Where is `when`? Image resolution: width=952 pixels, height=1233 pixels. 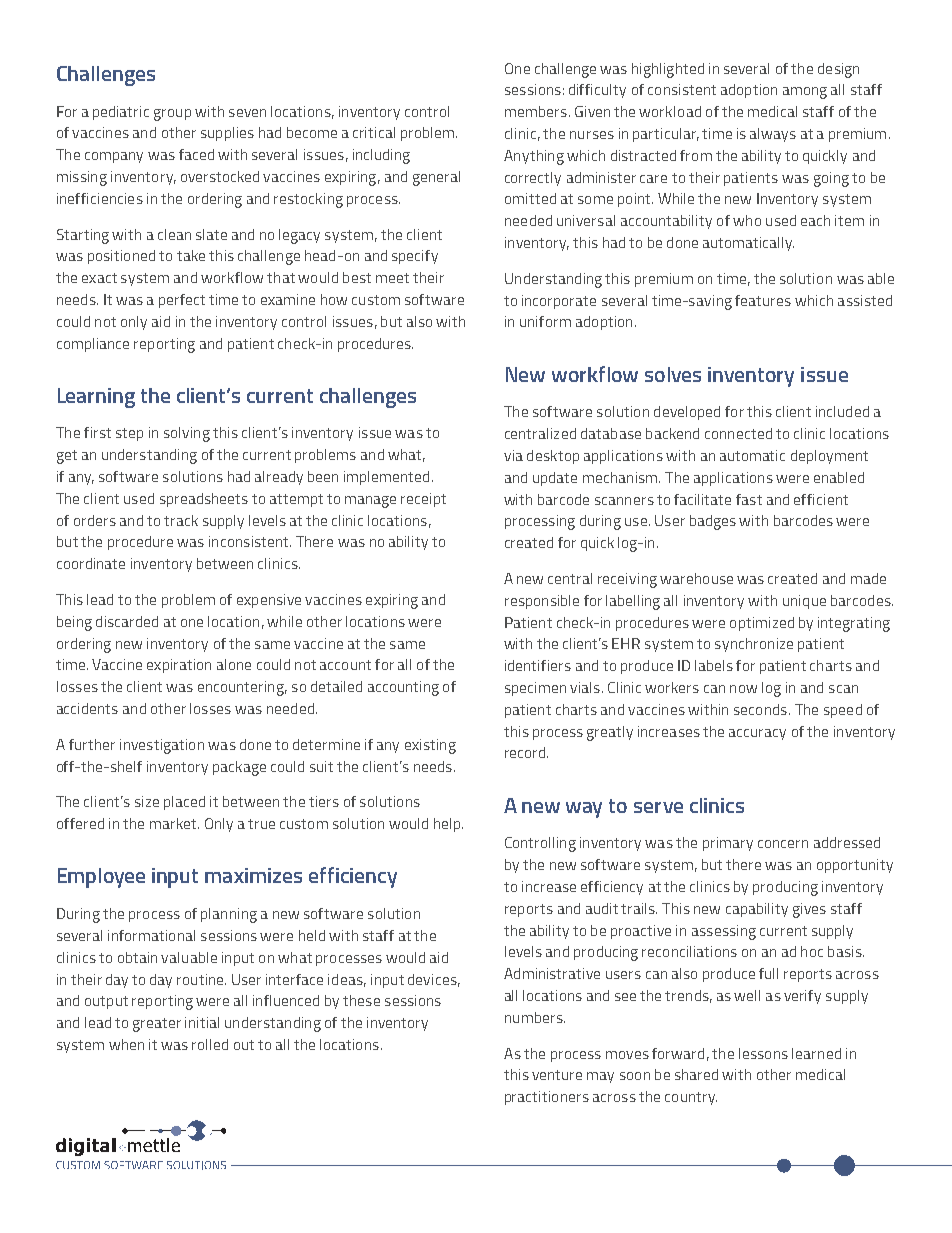 when is located at coordinates (126, 1044).
